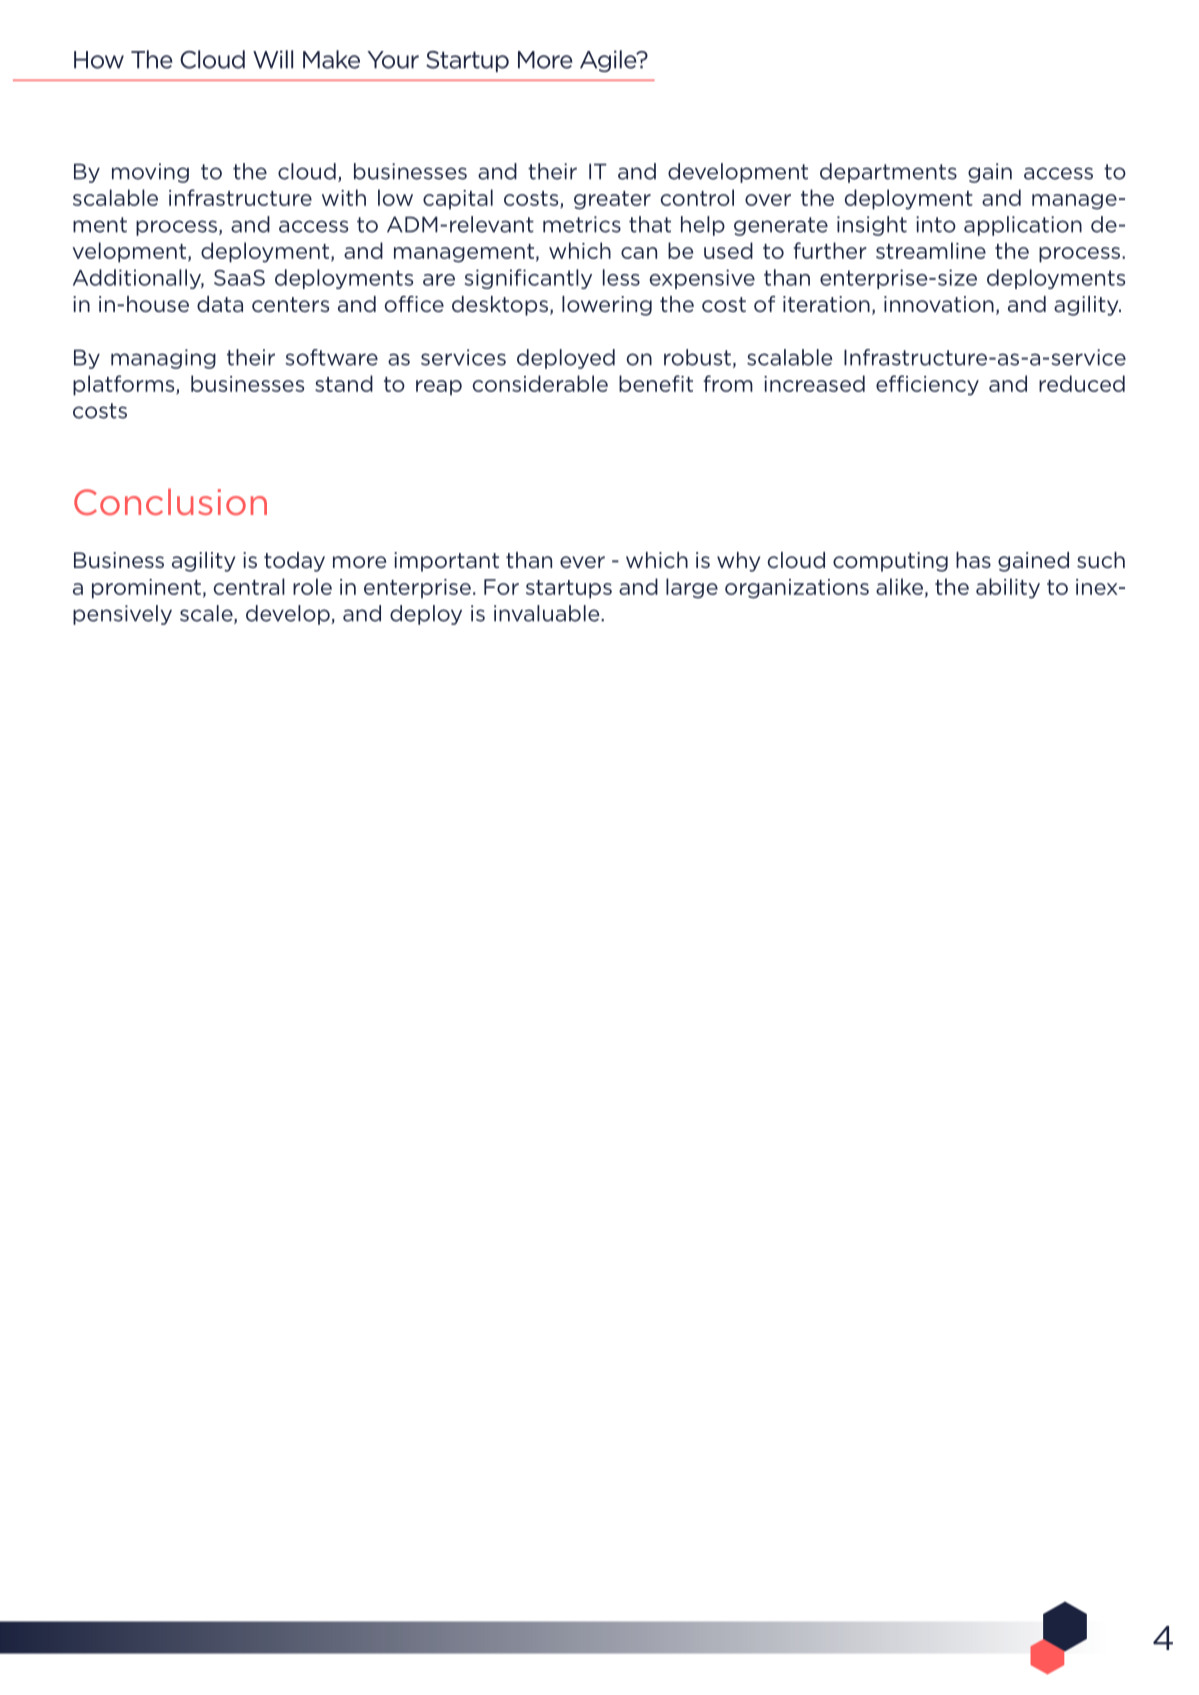 The image size is (1199, 1695). Describe the element at coordinates (768, 200) in the image. I see `over` at that location.
